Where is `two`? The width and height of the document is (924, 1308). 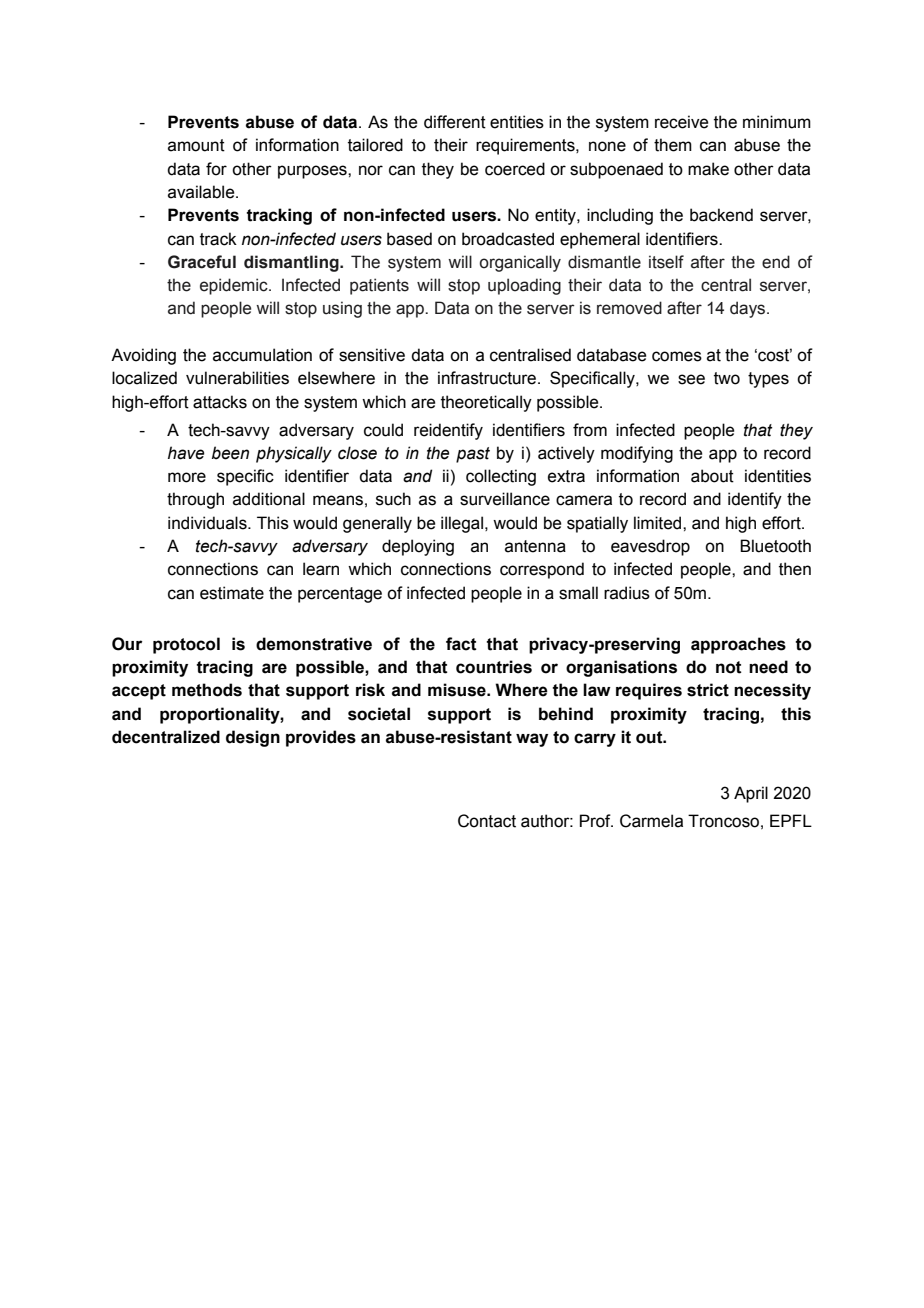 two is located at coordinates (727, 378).
